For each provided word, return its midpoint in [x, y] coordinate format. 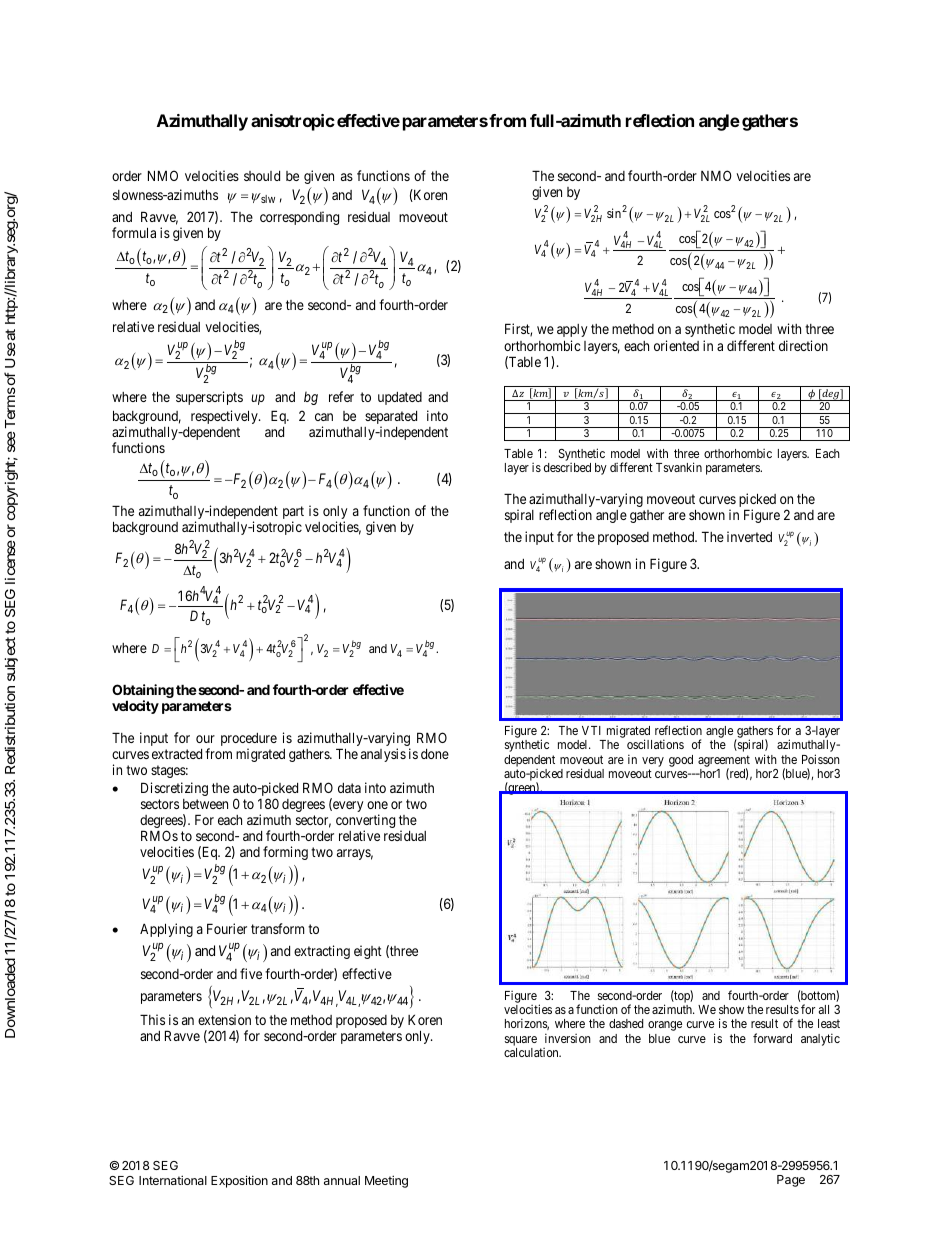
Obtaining [143, 692]
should [262, 176]
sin [615, 213]
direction [803, 345]
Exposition [239, 1181]
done [435, 754]
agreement [724, 762]
